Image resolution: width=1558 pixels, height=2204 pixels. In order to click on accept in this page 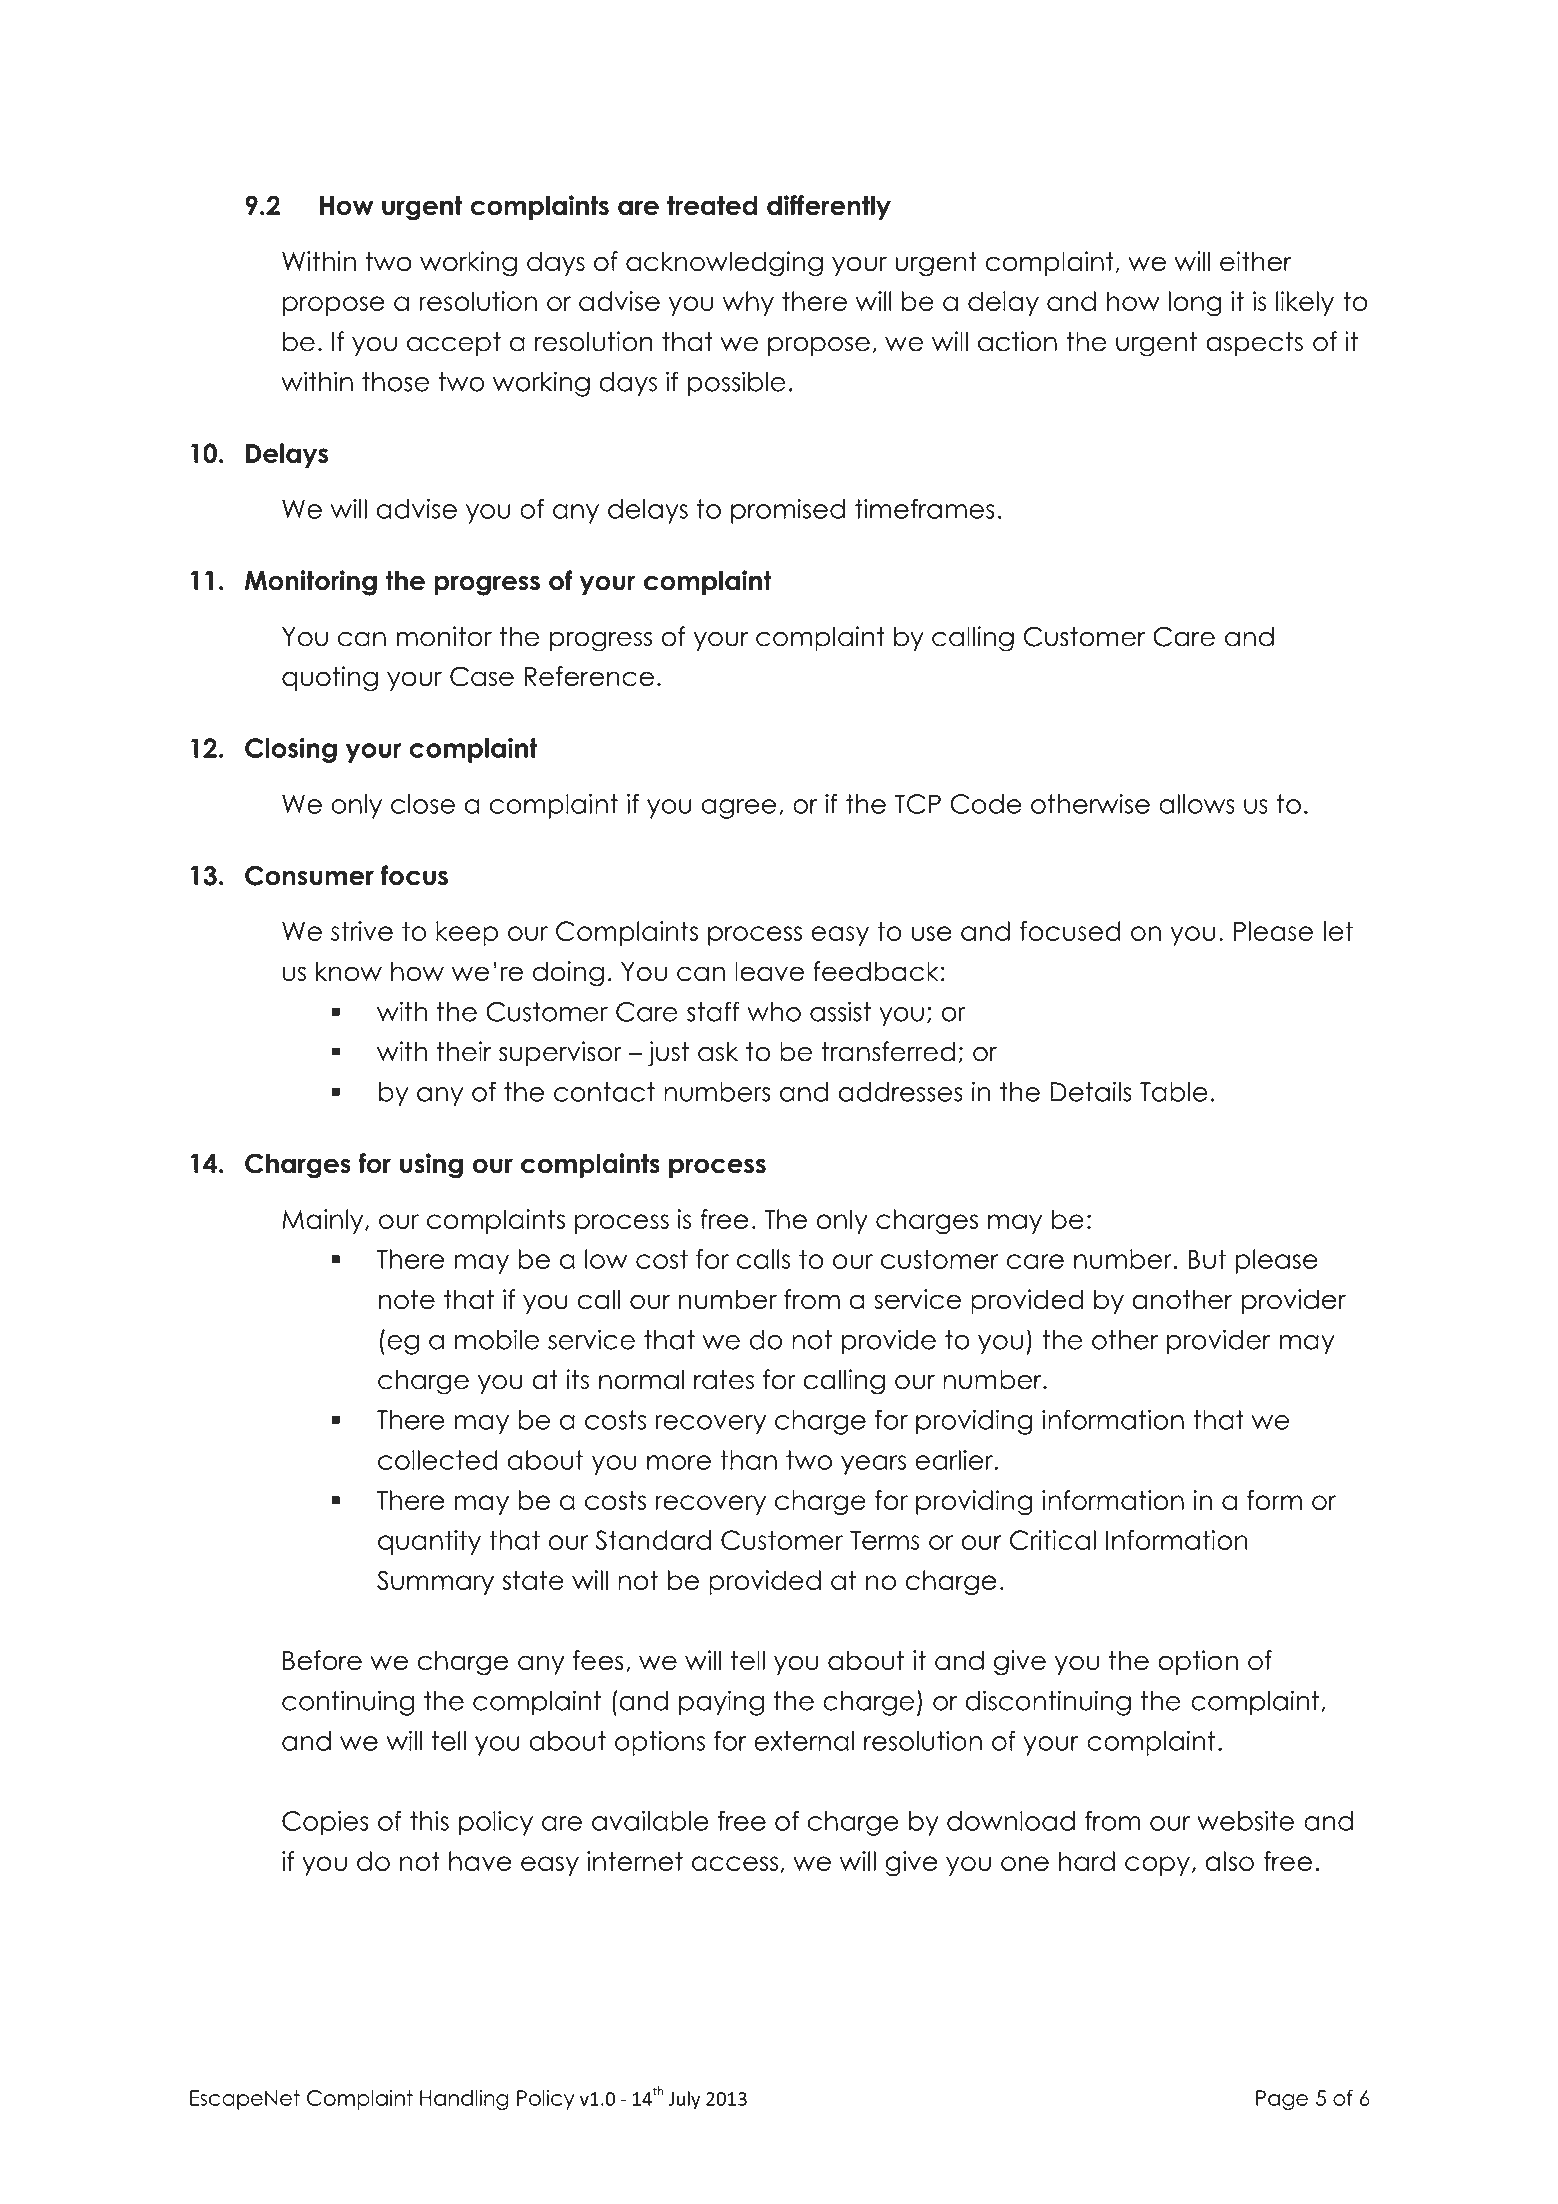, I will do `click(454, 344)`.
